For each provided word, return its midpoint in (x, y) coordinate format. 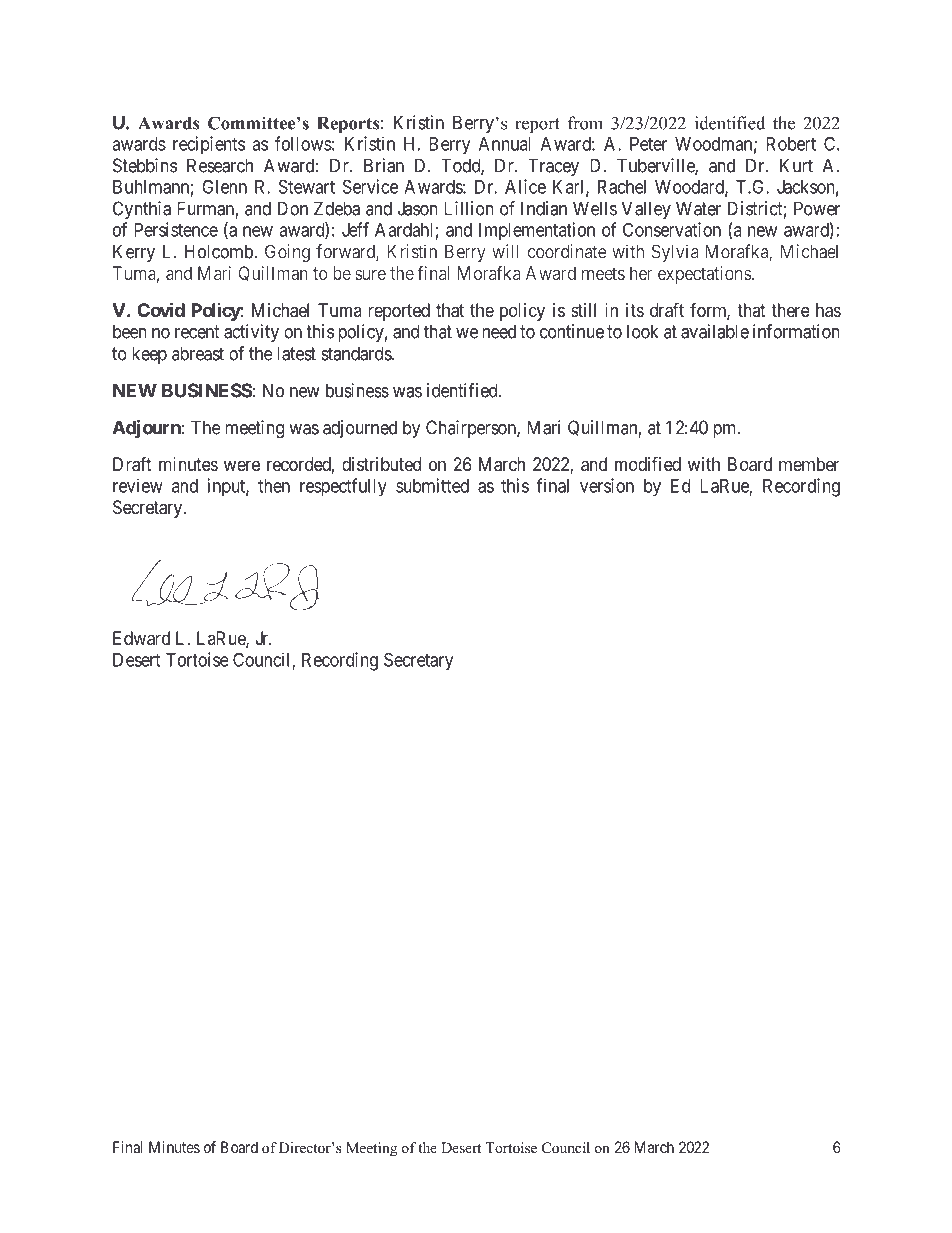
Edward (141, 638)
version (607, 485)
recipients (209, 145)
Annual (505, 144)
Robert (791, 144)
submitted (432, 485)
